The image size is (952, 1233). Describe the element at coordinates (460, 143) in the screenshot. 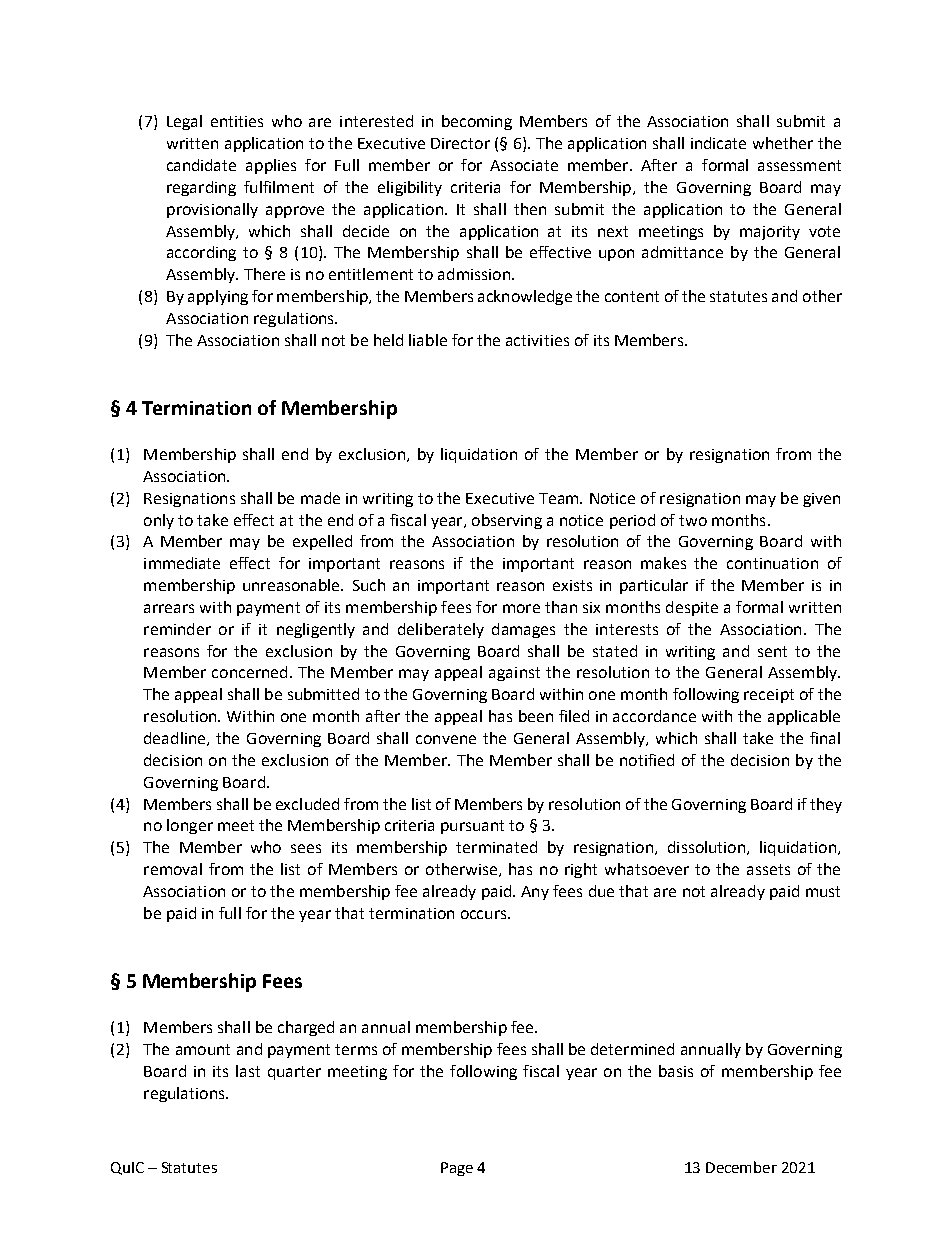

I see `Director` at that location.
